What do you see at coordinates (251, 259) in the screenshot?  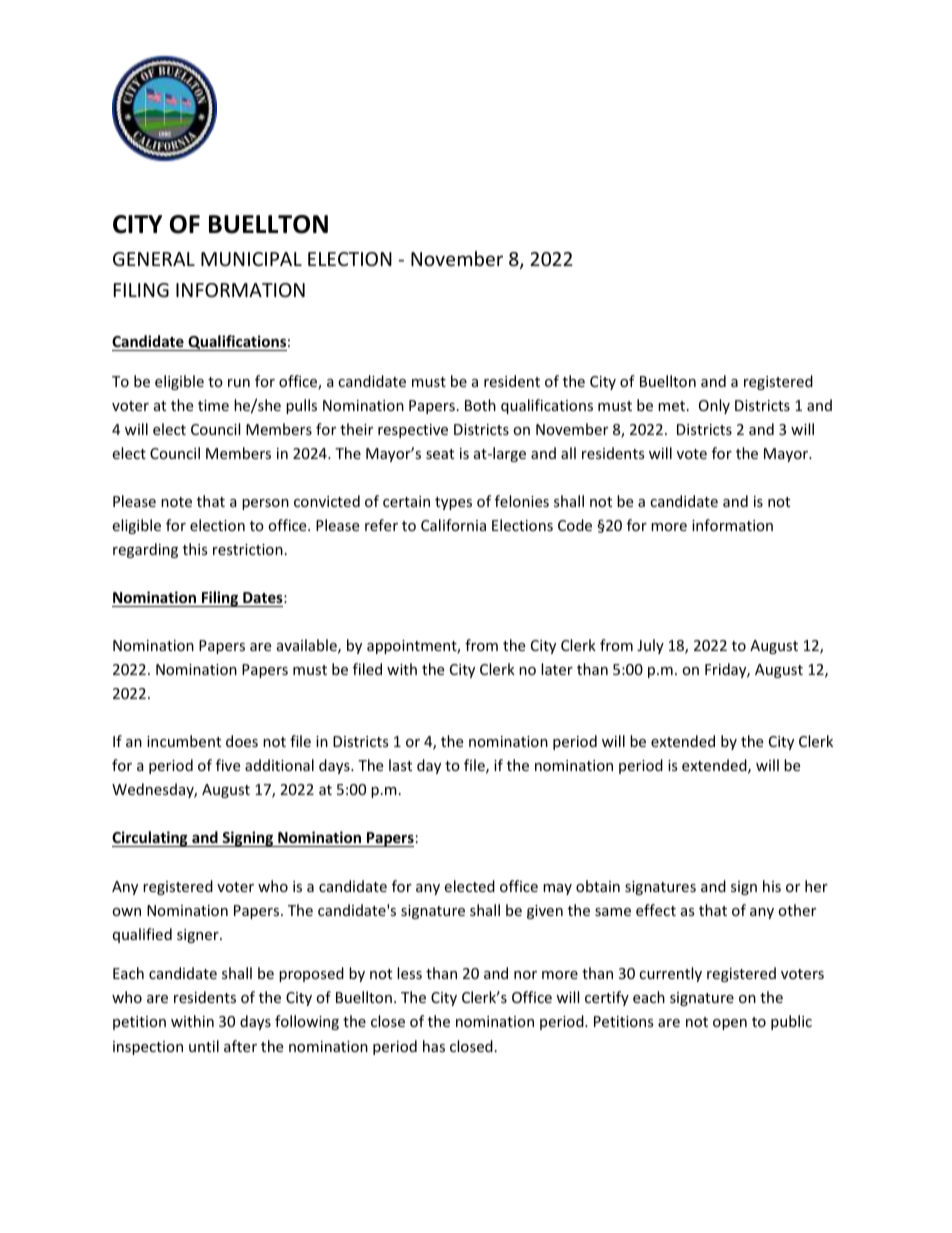 I see `MUNICIPAL` at bounding box center [251, 259].
